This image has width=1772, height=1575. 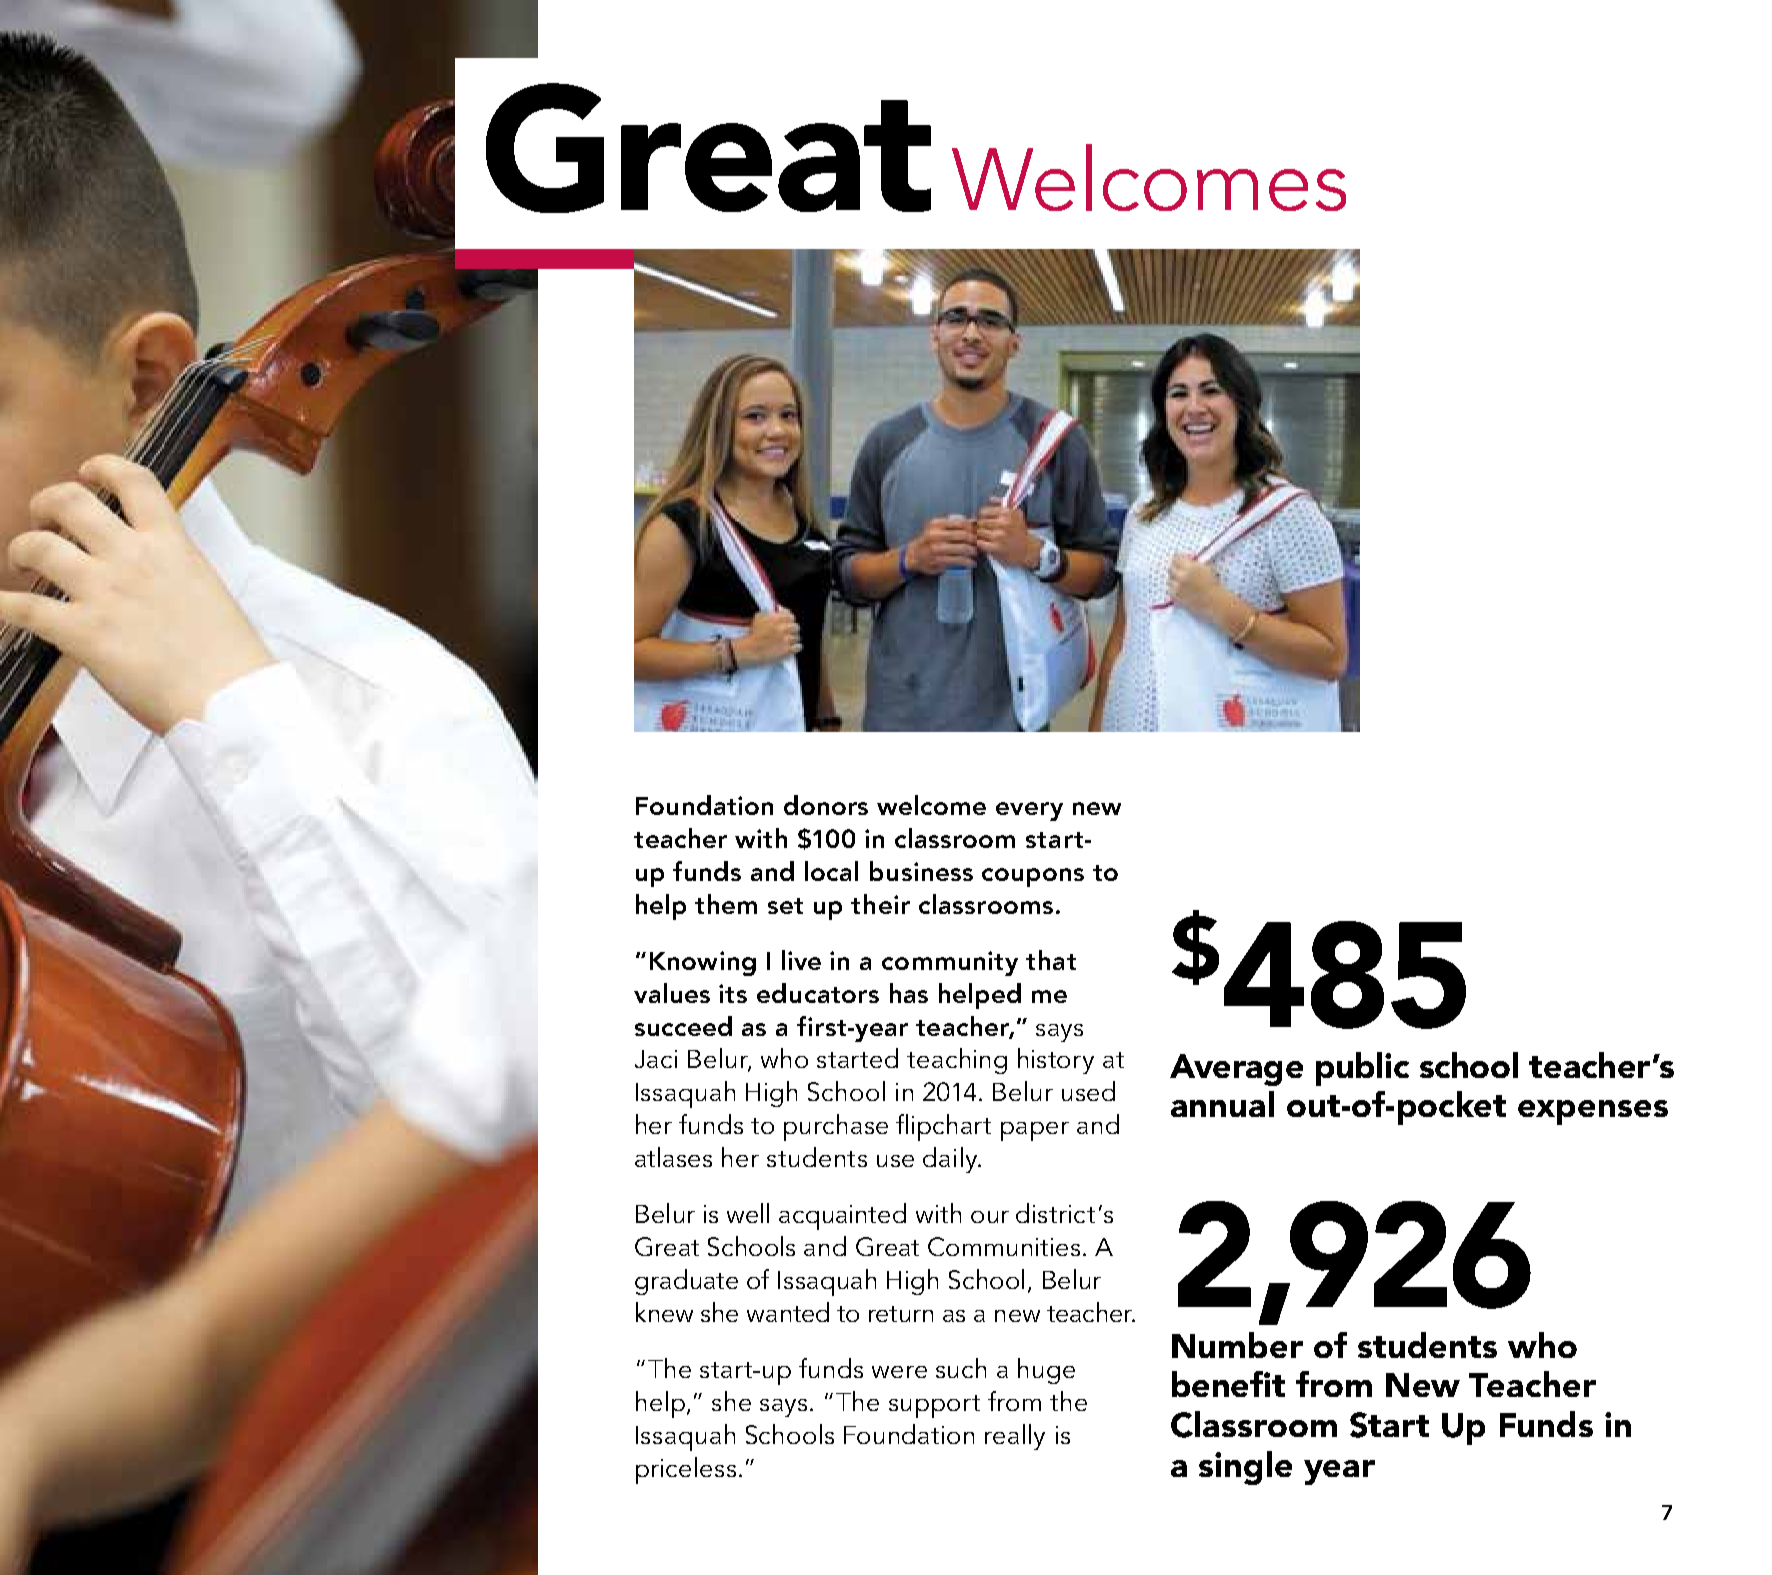 What do you see at coordinates (748, 1213) in the image?
I see `well` at bounding box center [748, 1213].
